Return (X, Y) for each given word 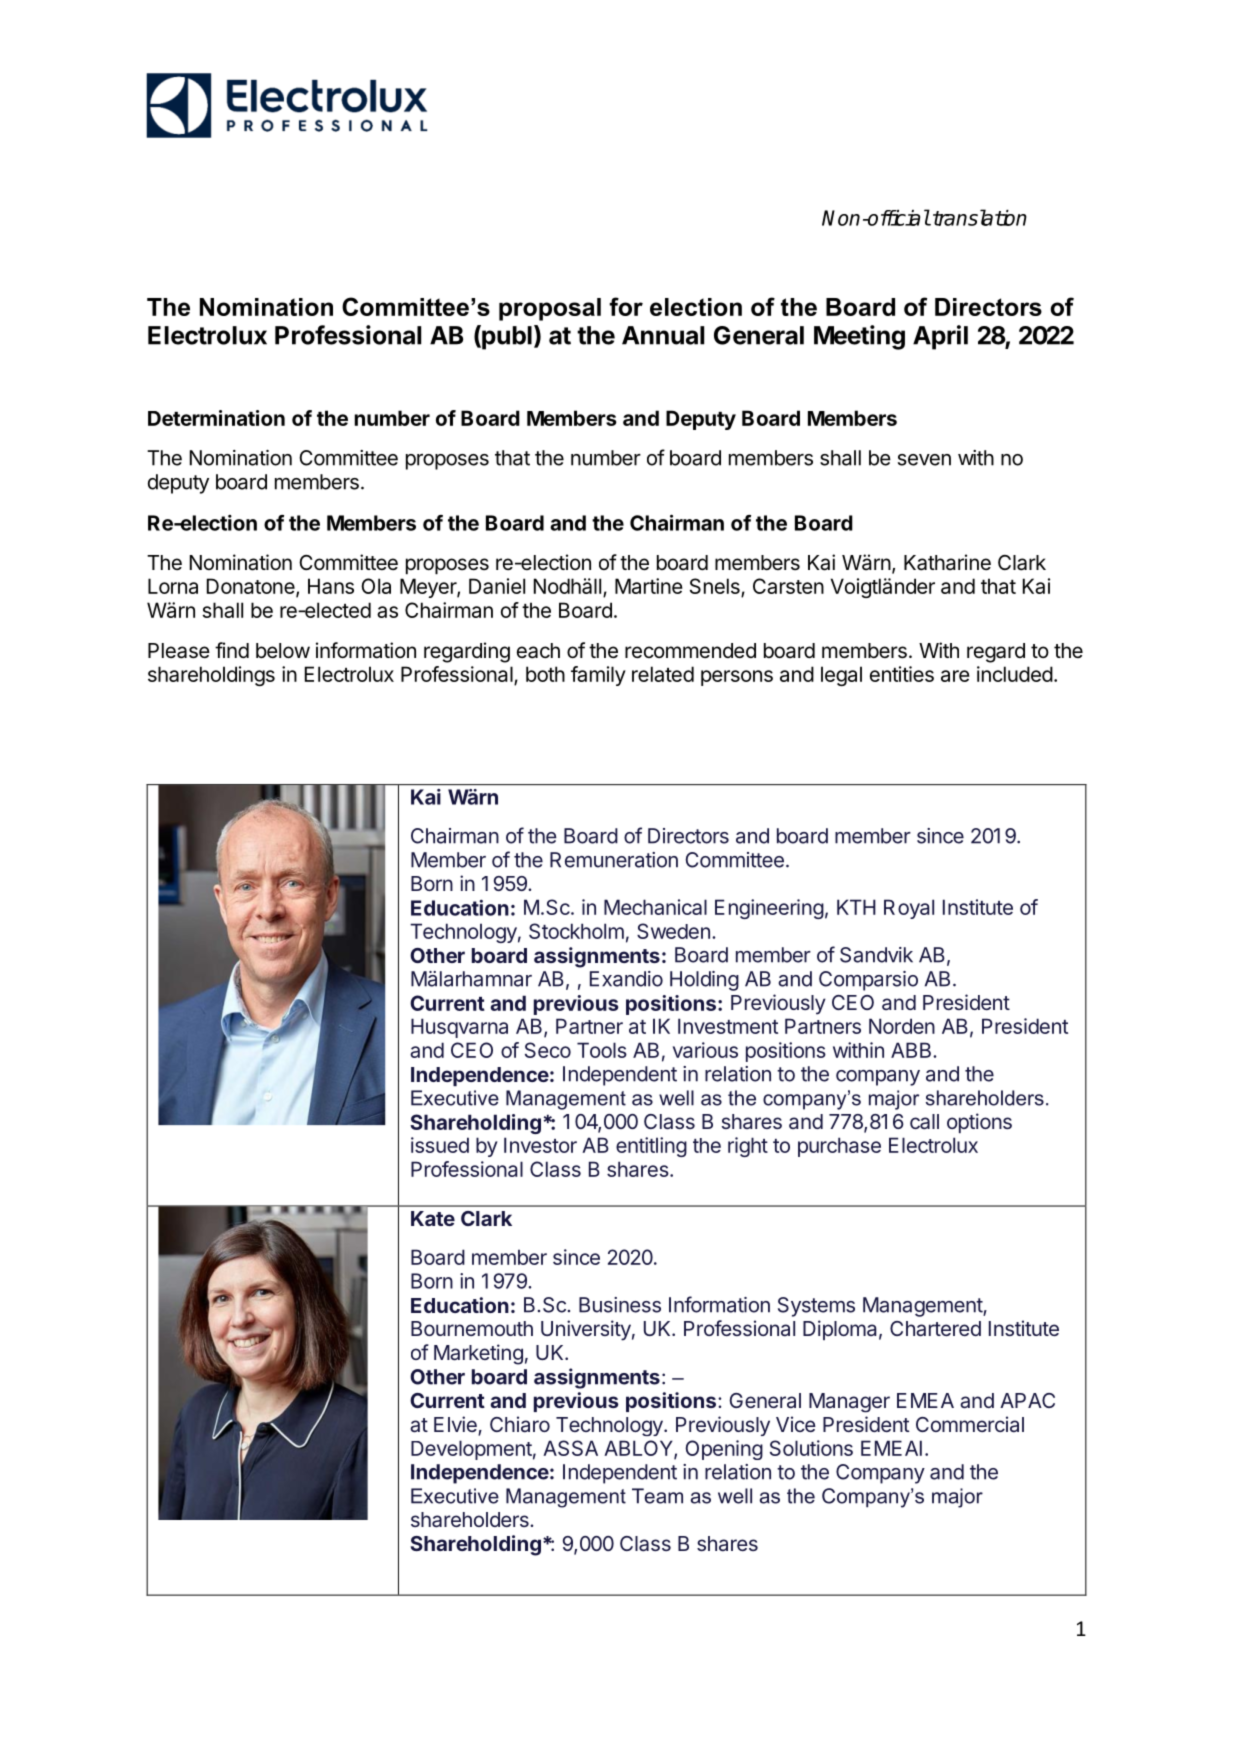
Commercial (970, 1424)
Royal (909, 909)
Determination (216, 418)
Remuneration (614, 860)
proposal (550, 309)
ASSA (570, 1448)
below (283, 651)
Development (471, 1450)
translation (980, 217)
